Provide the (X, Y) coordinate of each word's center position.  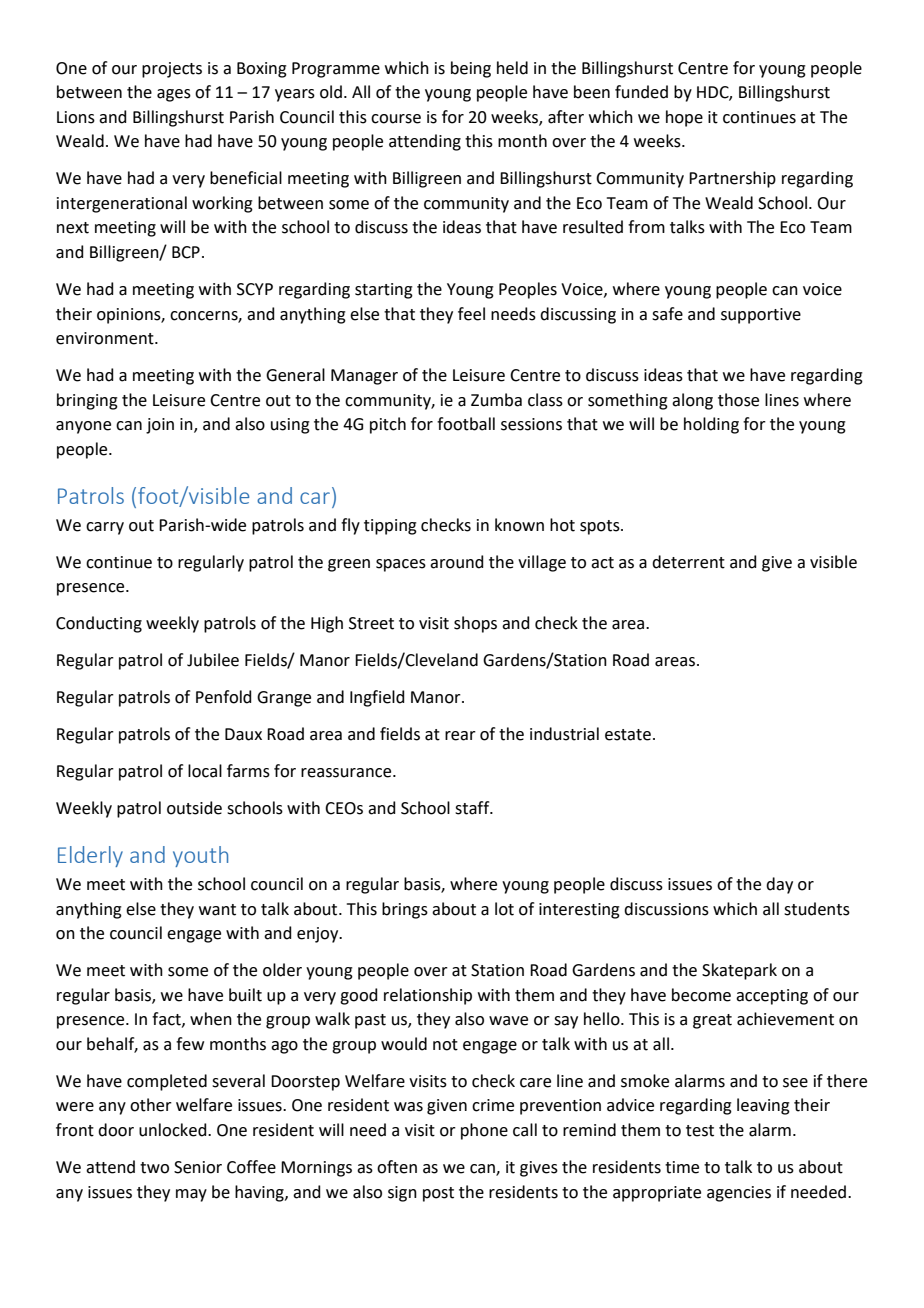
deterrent (688, 562)
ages (174, 95)
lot (504, 909)
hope (684, 118)
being (471, 69)
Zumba (496, 400)
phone (484, 1131)
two (154, 1168)
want (217, 910)
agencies (739, 1194)
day (779, 885)
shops (475, 624)
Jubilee (213, 660)
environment (106, 338)
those (738, 400)
